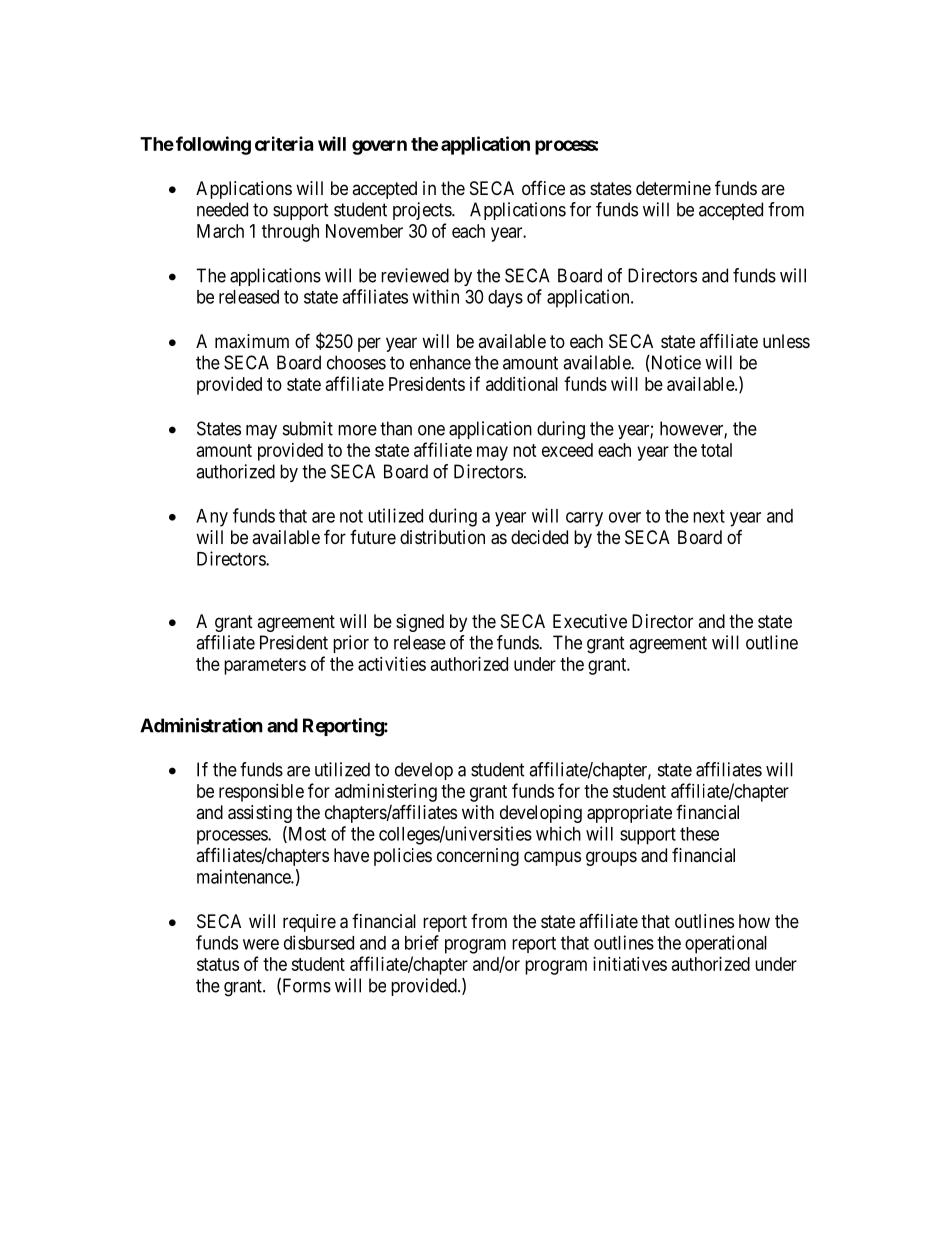 The height and width of the screenshot is (1233, 952). What do you see at coordinates (709, 516) in the screenshot?
I see `next` at bounding box center [709, 516].
